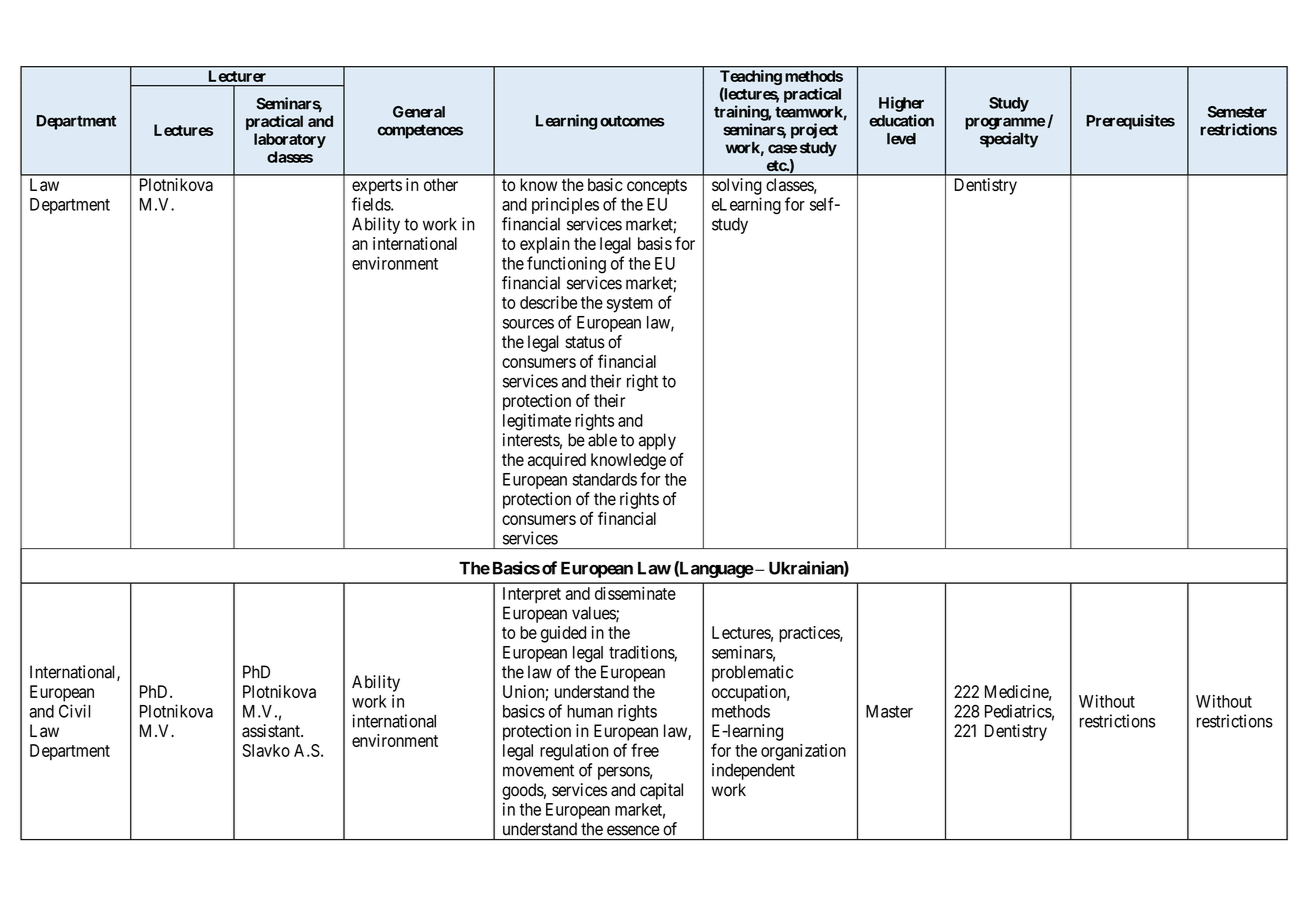 Image resolution: width=1308 pixels, height=924 pixels. Describe the element at coordinates (630, 305) in the image. I see `system` at that location.
